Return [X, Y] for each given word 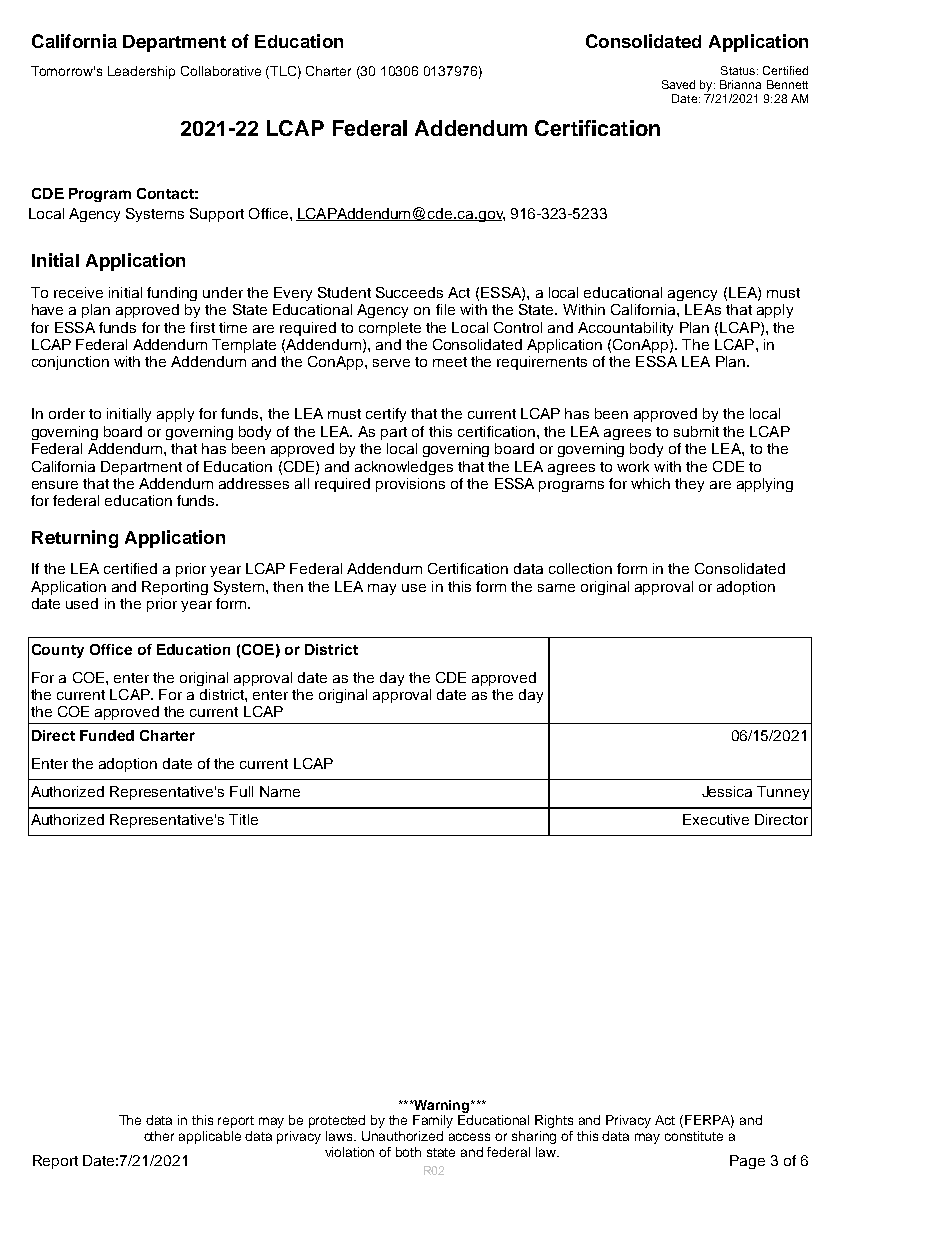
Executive [716, 819]
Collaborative [221, 71]
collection [580, 568]
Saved [678, 84]
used [82, 603]
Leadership [141, 72]
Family [433, 1121]
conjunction [70, 363]
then [288, 586]
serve [391, 363]
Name [280, 791]
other [159, 1136]
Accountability [625, 329]
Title [243, 819]
